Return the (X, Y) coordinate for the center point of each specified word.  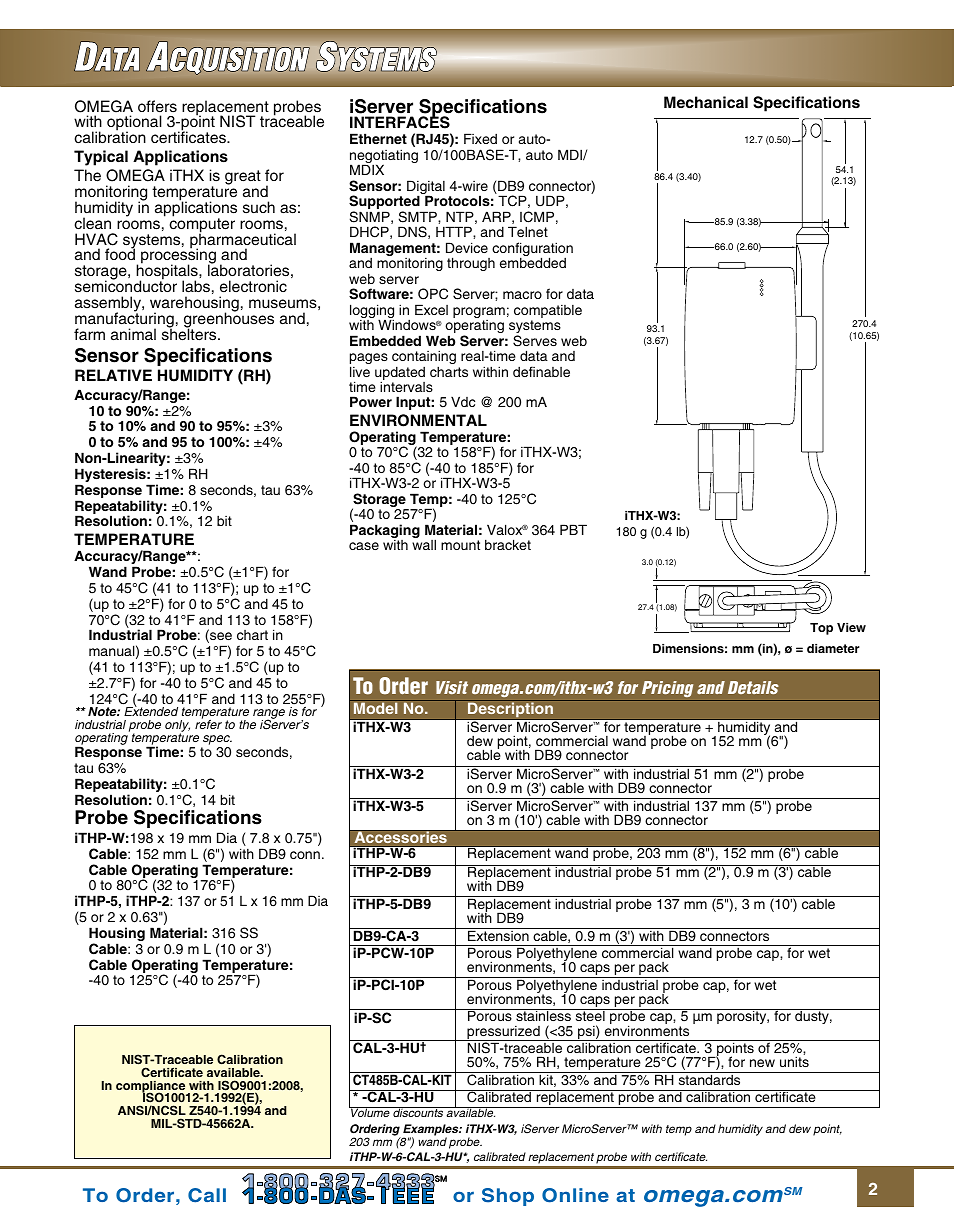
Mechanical (706, 102)
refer (208, 723)
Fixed (480, 138)
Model (375, 708)
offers (157, 106)
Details (753, 687)
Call (207, 1195)
